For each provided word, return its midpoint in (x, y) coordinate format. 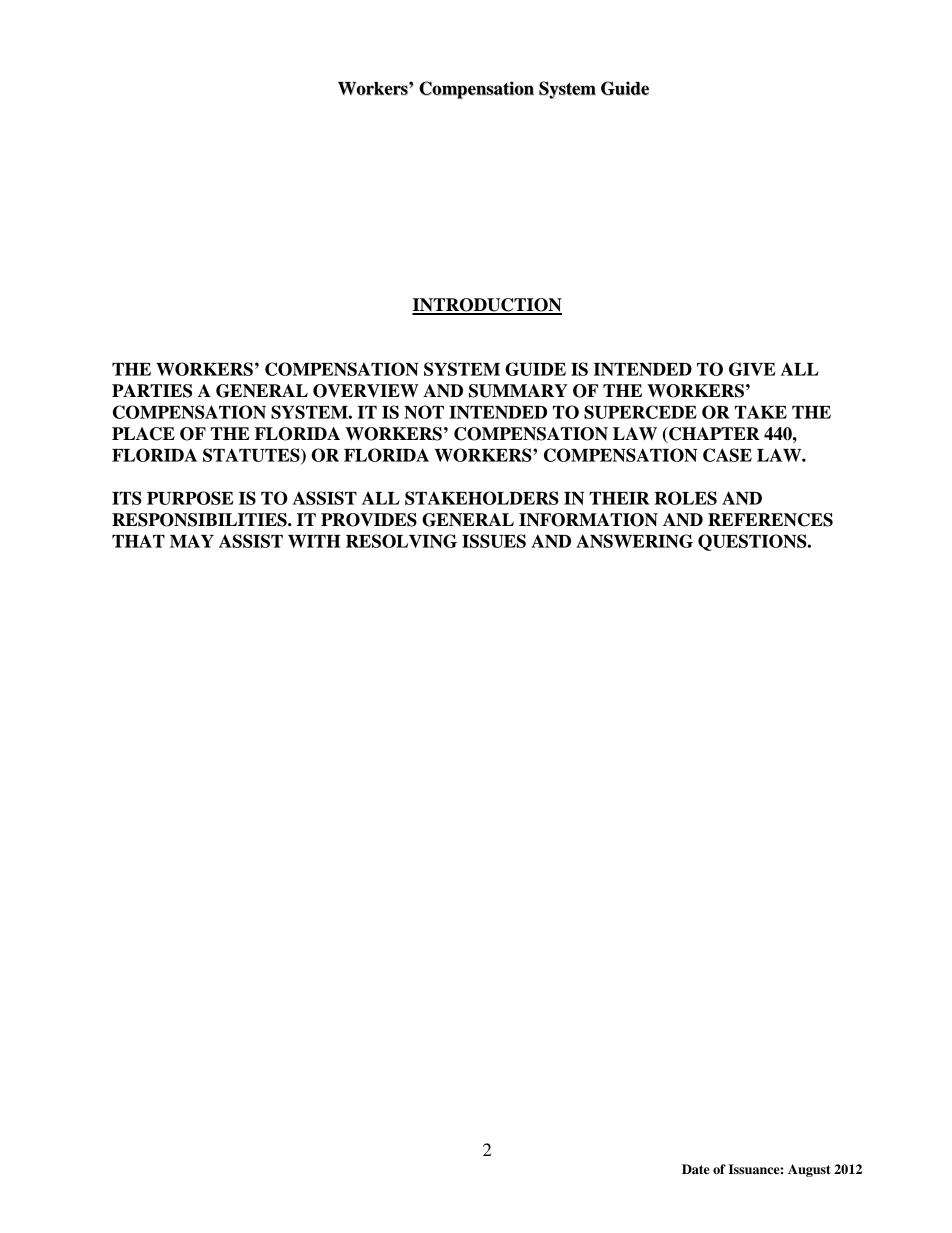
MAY (192, 541)
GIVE (752, 369)
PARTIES (152, 391)
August (809, 1170)
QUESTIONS (753, 542)
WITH (314, 541)
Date (696, 1169)
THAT (138, 541)
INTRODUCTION (487, 306)
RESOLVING (401, 541)
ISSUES (494, 541)
